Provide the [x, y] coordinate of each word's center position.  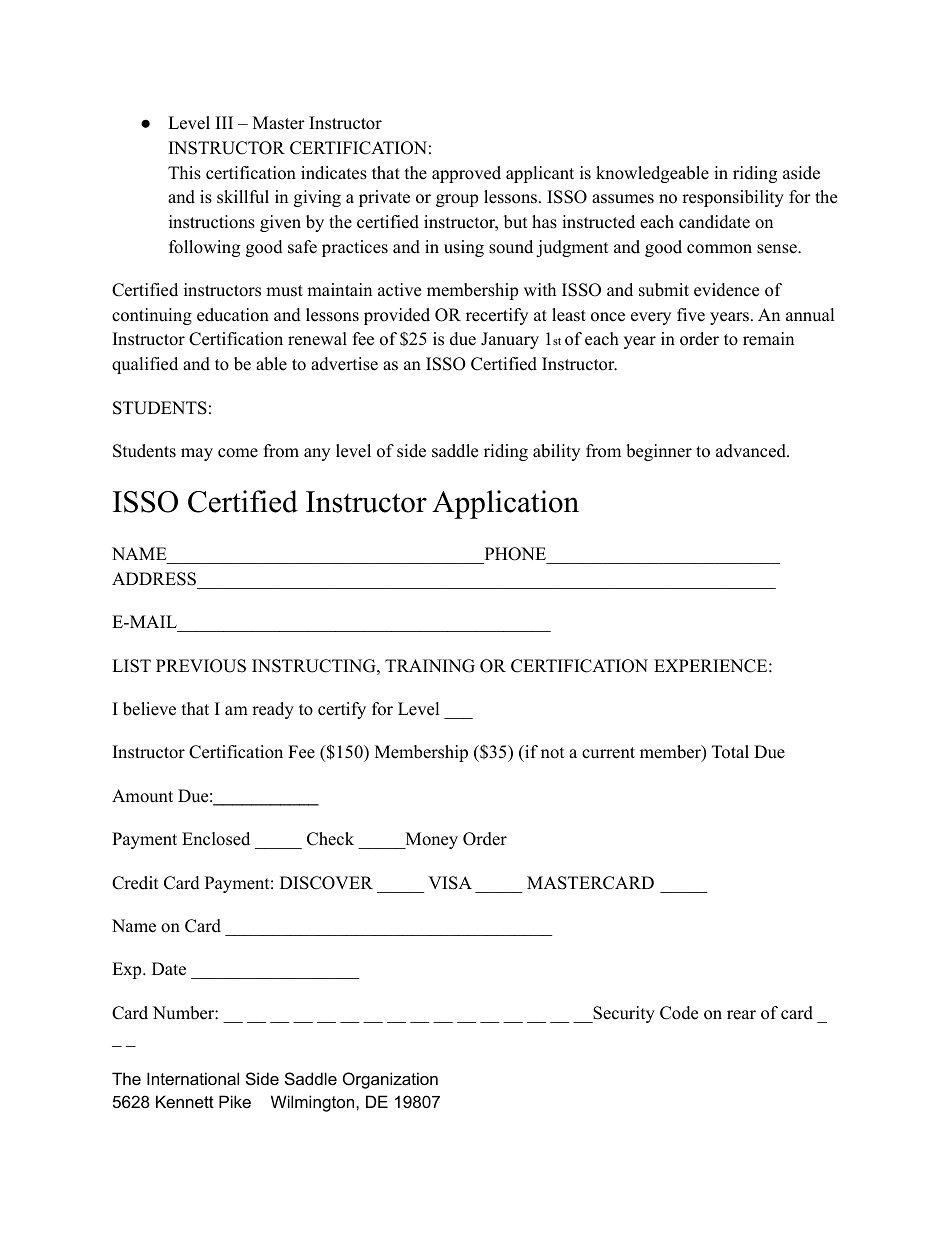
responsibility [733, 198]
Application [505, 504]
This [184, 173]
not [553, 753]
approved [466, 174]
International [193, 1078]
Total [730, 752]
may [197, 454]
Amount [142, 796]
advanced [752, 451]
